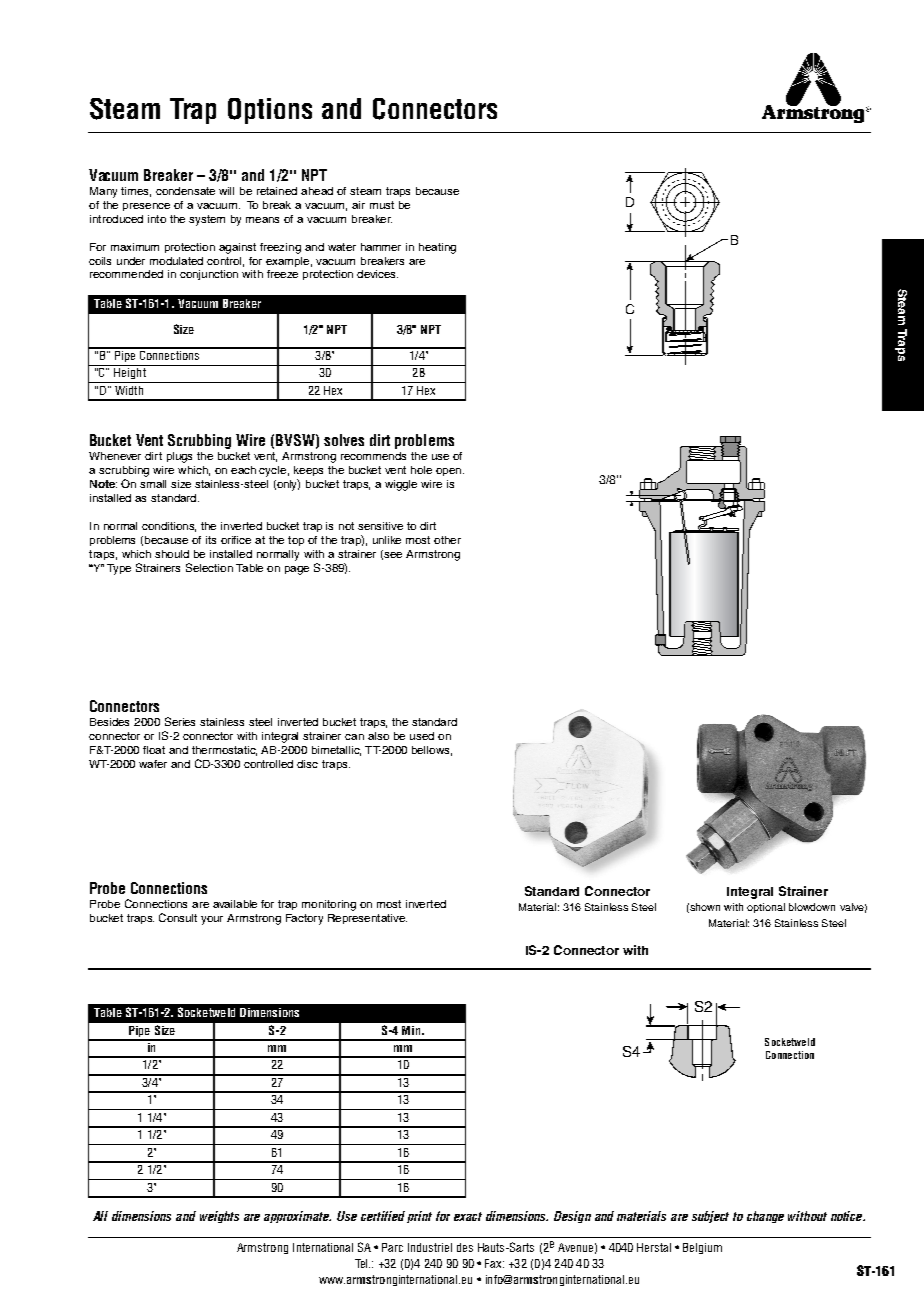 This screenshot has width=924, height=1308. Describe the element at coordinates (382, 205) in the screenshot. I see `must` at that location.
